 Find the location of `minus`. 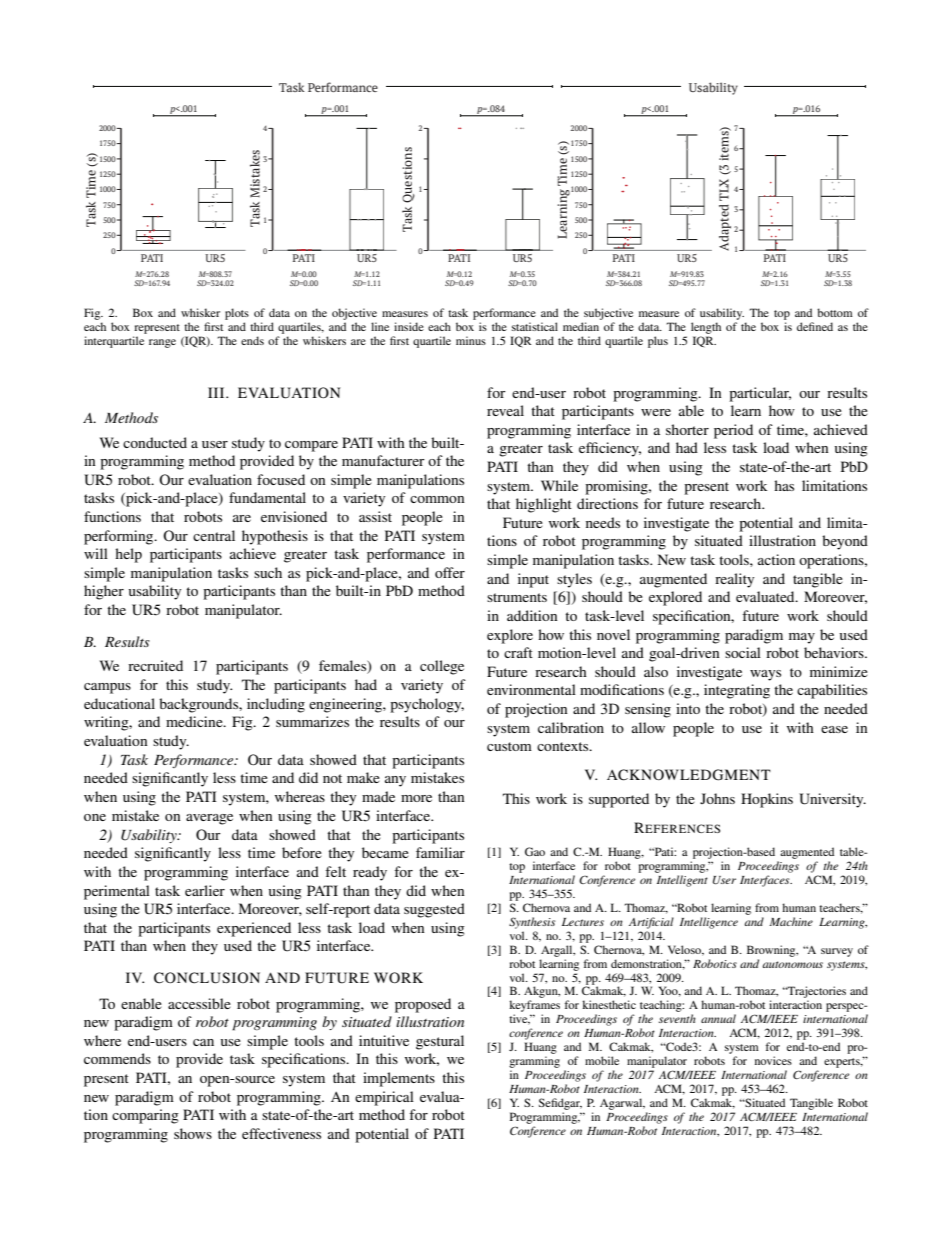

minus is located at coordinates (471, 340).
